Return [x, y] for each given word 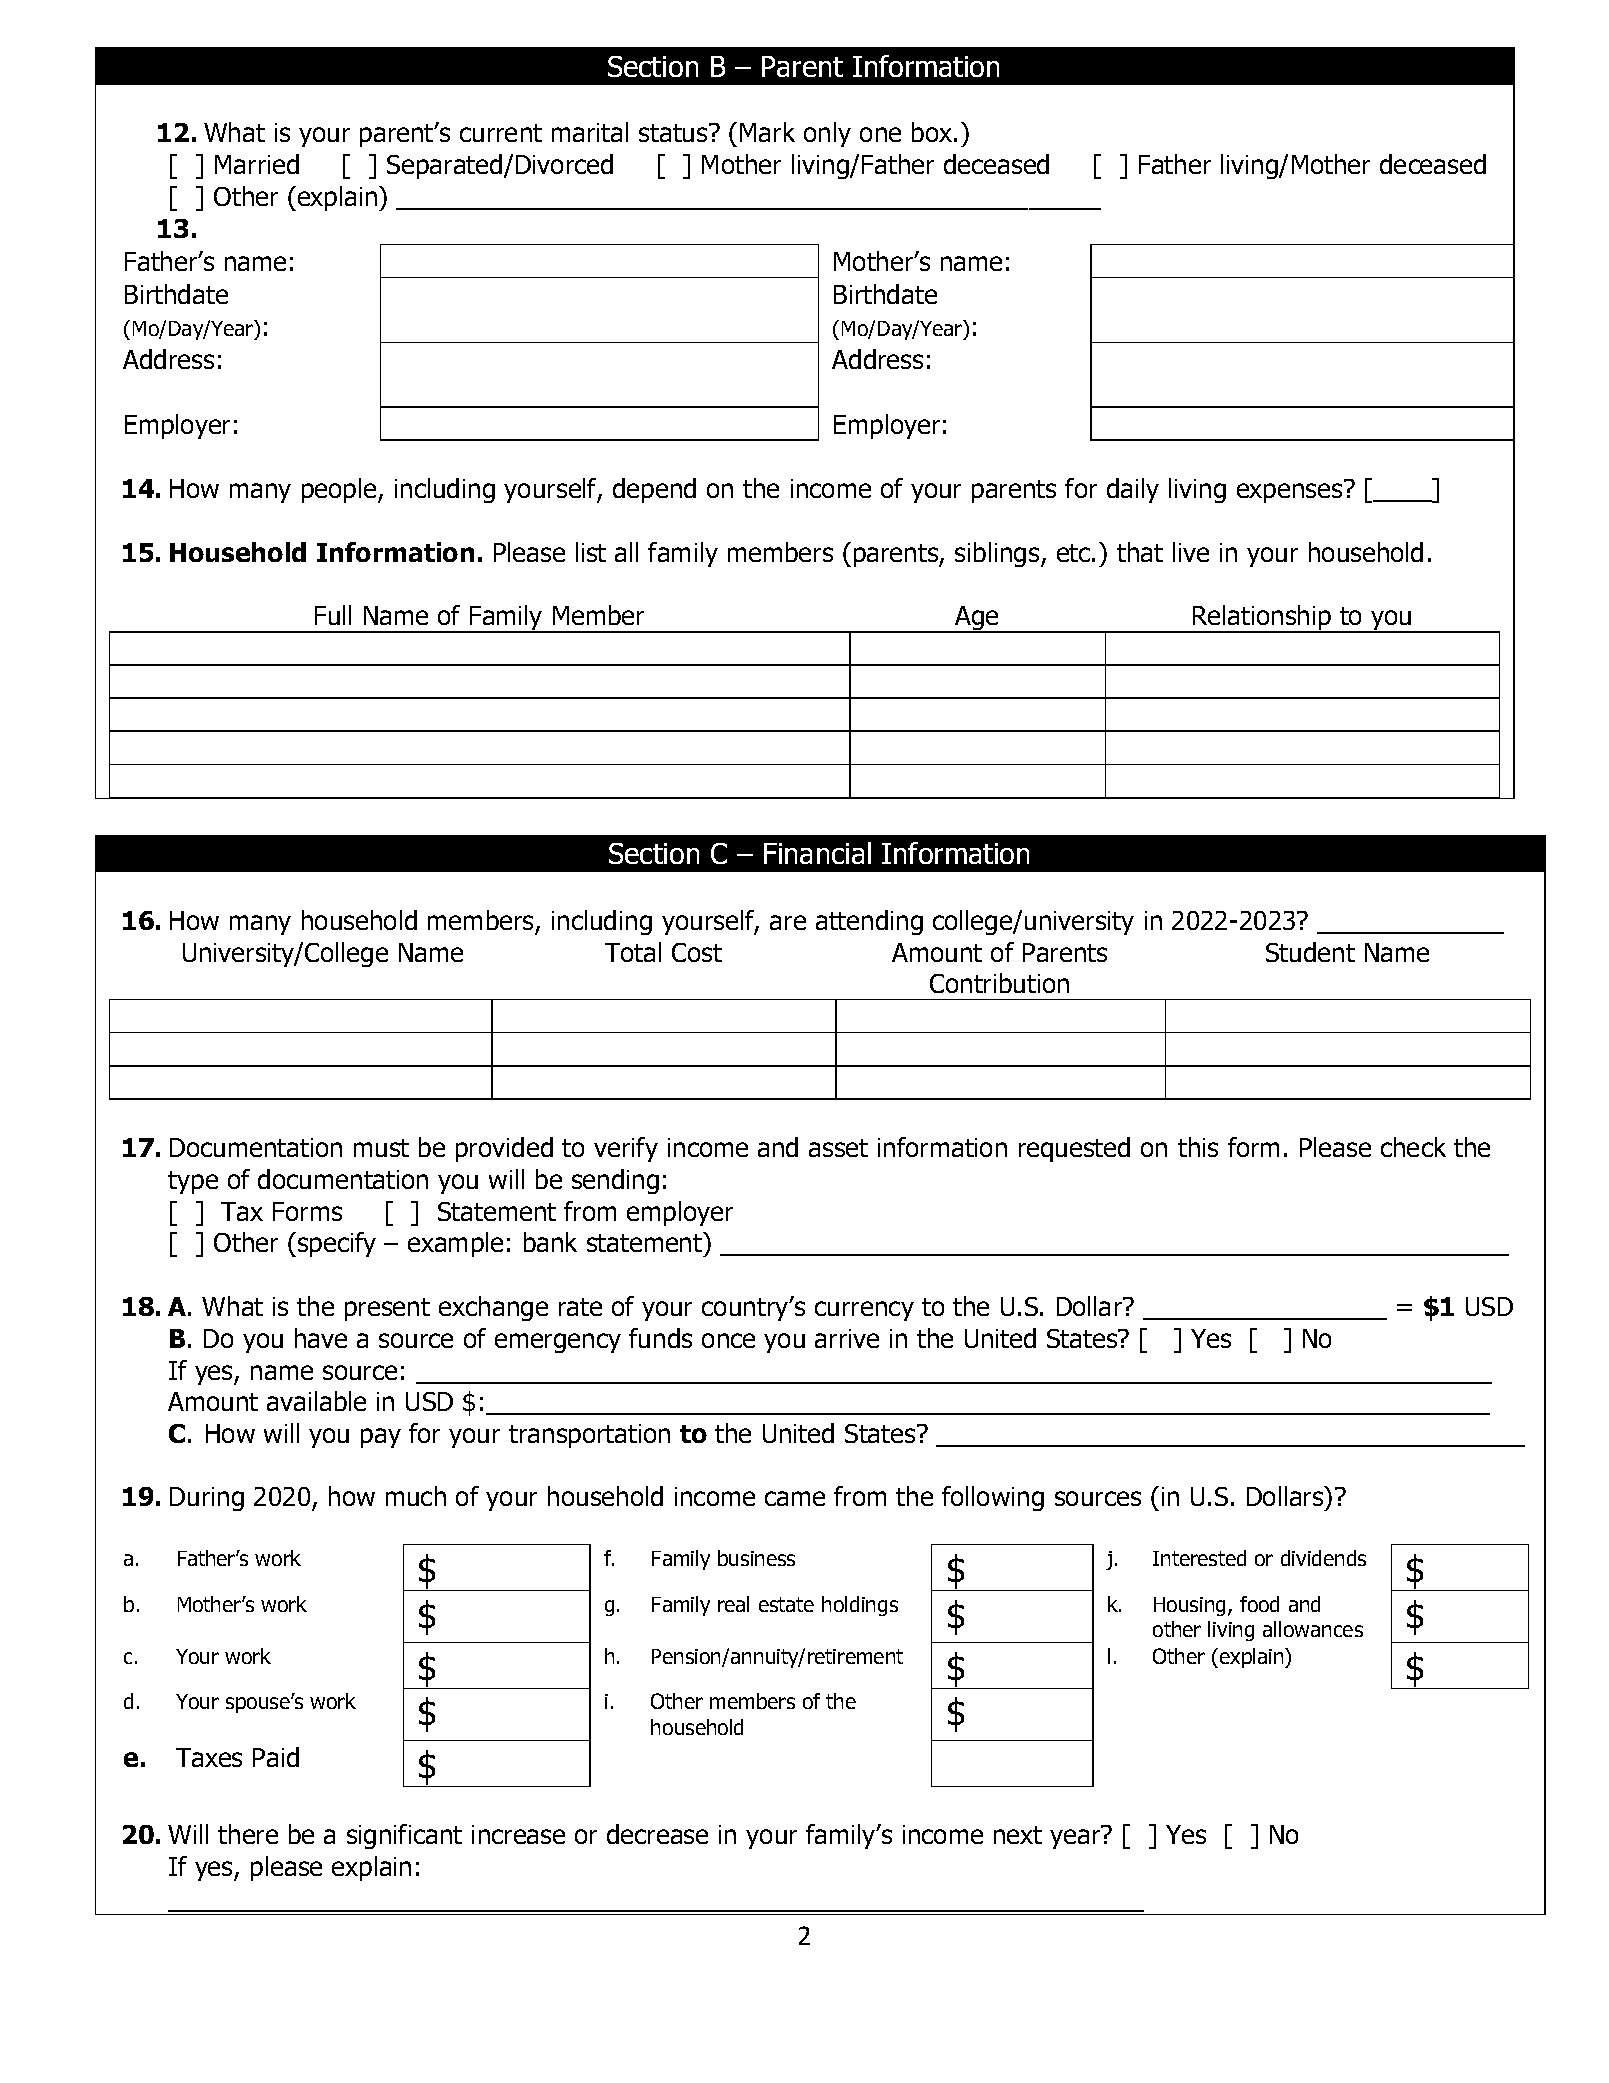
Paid [276, 1757]
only [827, 134]
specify [337, 1244]
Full [333, 615]
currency [864, 1311]
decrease [657, 1834]
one [880, 134]
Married [257, 164]
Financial [817, 853]
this [1198, 1147]
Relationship [1262, 619]
